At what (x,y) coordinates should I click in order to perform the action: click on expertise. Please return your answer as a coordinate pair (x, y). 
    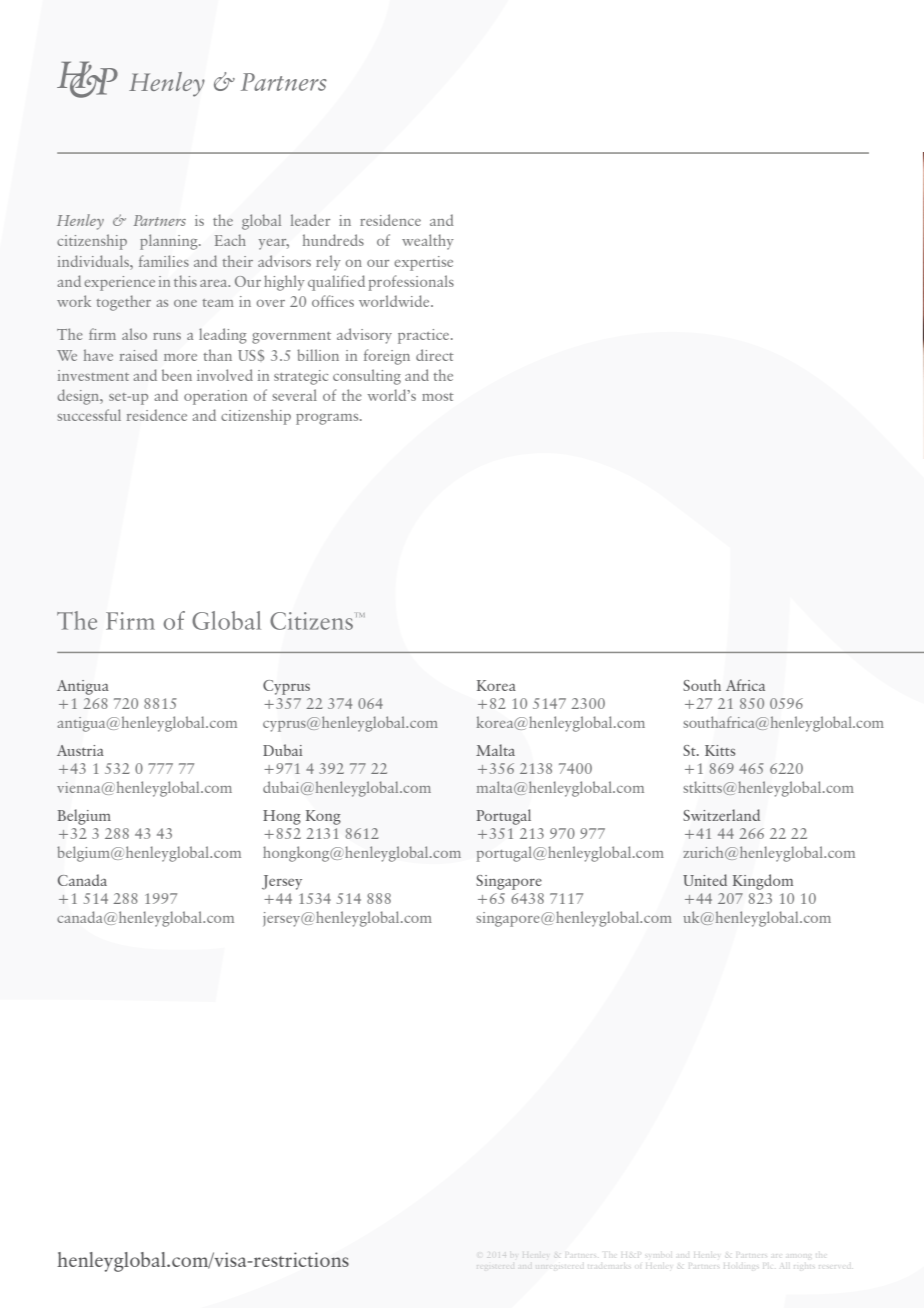
    Looking at the image, I should click on (423, 263).
